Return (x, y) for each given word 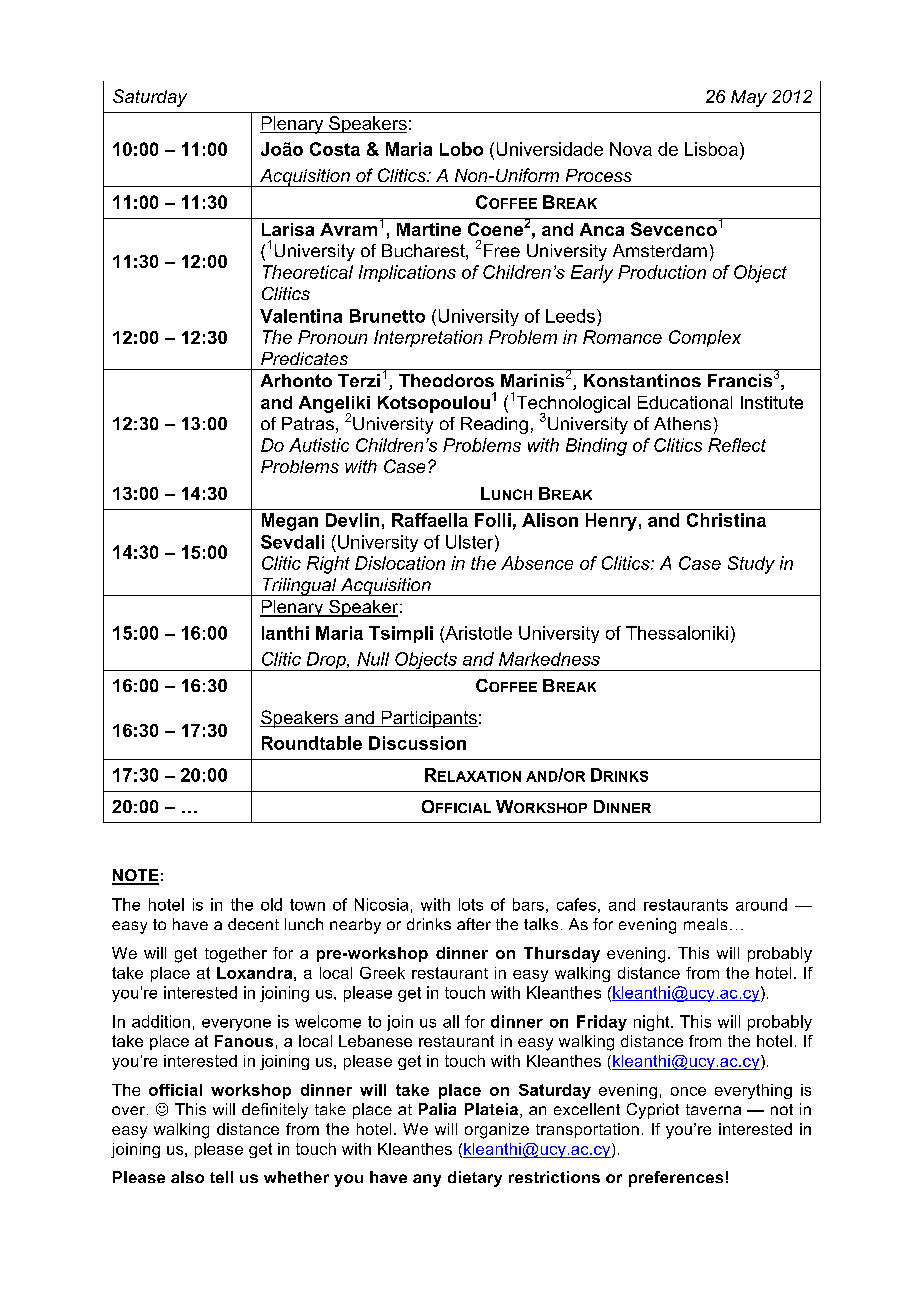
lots (471, 904)
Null (373, 659)
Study (751, 565)
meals (705, 924)
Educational (685, 402)
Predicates (304, 358)
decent (253, 924)
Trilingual (299, 587)
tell (221, 1177)
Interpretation (428, 338)
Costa (335, 149)
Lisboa (711, 149)
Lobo (461, 149)
